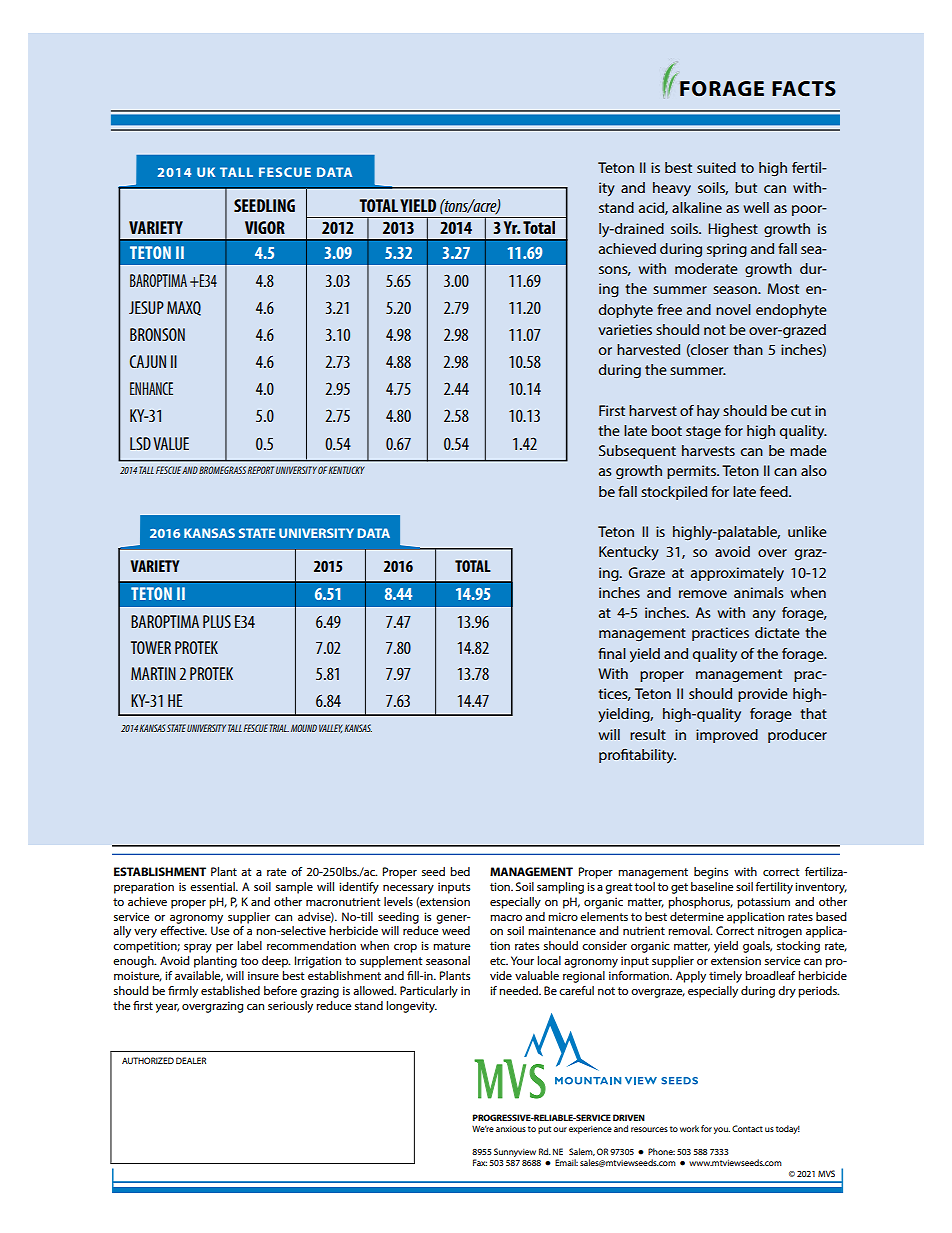 The height and width of the screenshot is (1233, 952). I want to click on Contact, so click(747, 1128).
